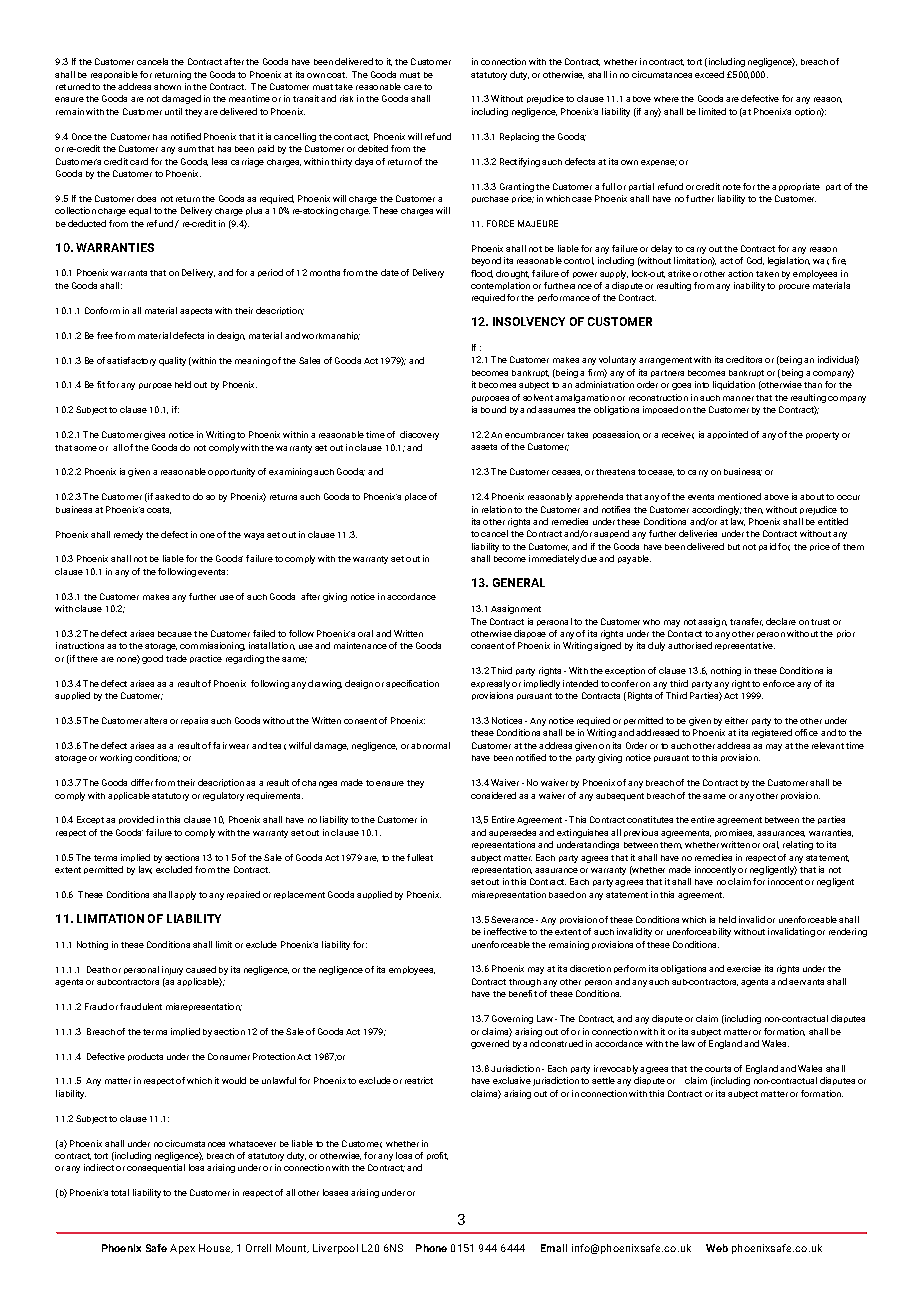 The width and height of the image is (924, 1308). Describe the element at coordinates (413, 87) in the image. I see `care` at that location.
